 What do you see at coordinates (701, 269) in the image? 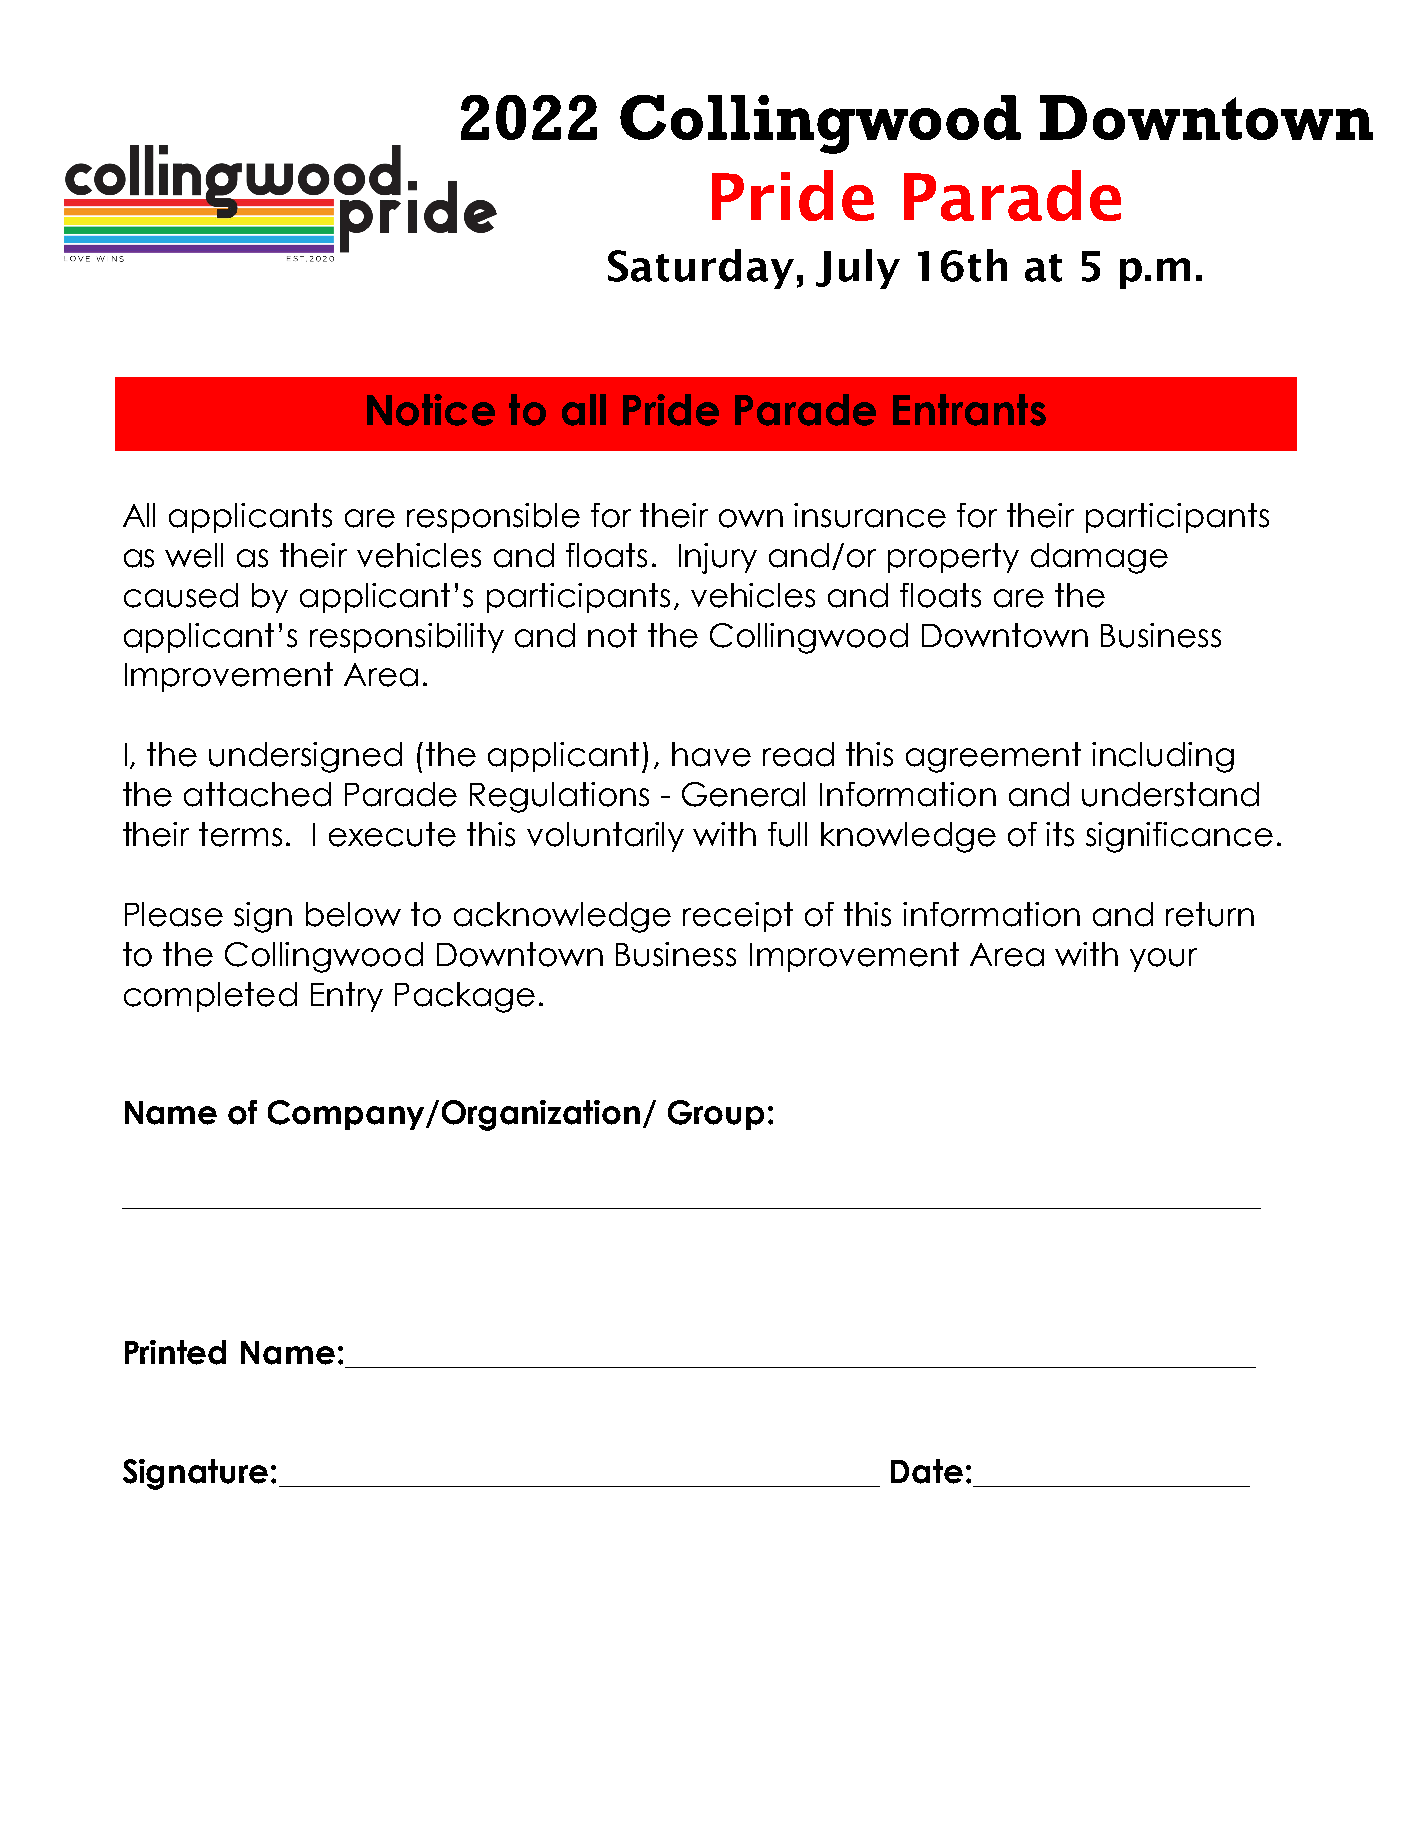
I see `Saturday` at bounding box center [701, 269].
